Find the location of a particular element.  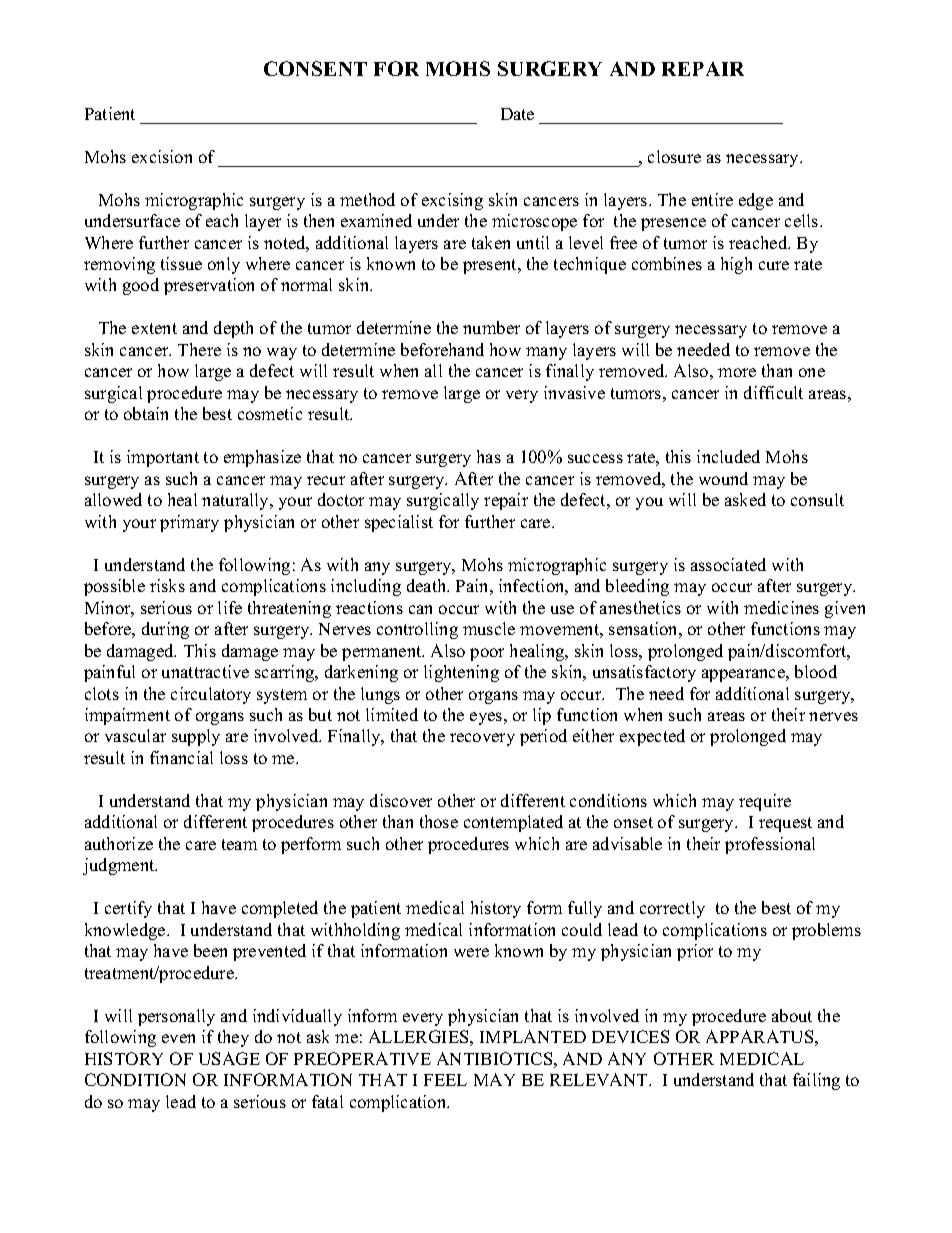

death is located at coordinates (428, 585).
